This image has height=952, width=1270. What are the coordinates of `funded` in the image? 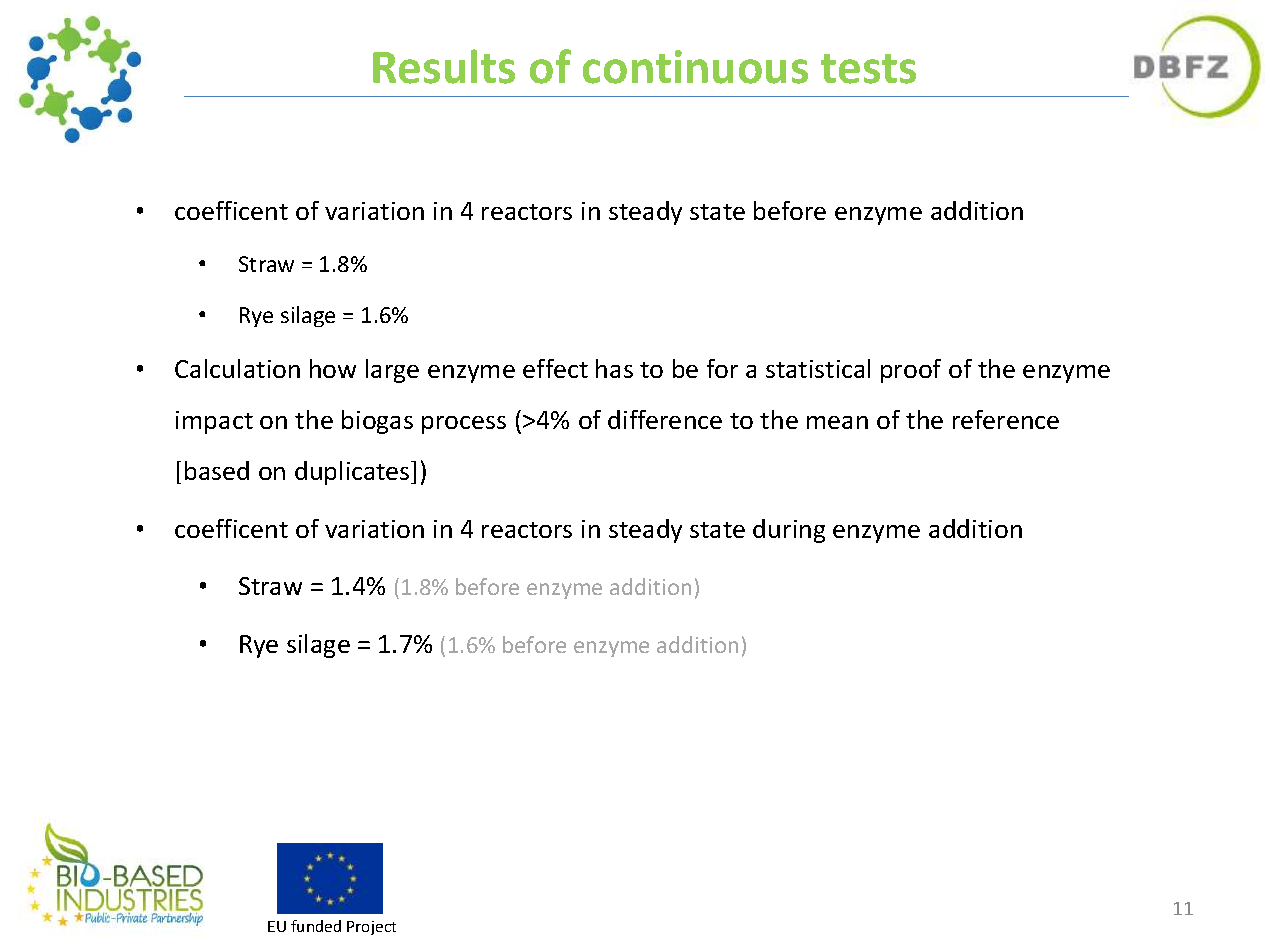 It's located at (316, 926).
